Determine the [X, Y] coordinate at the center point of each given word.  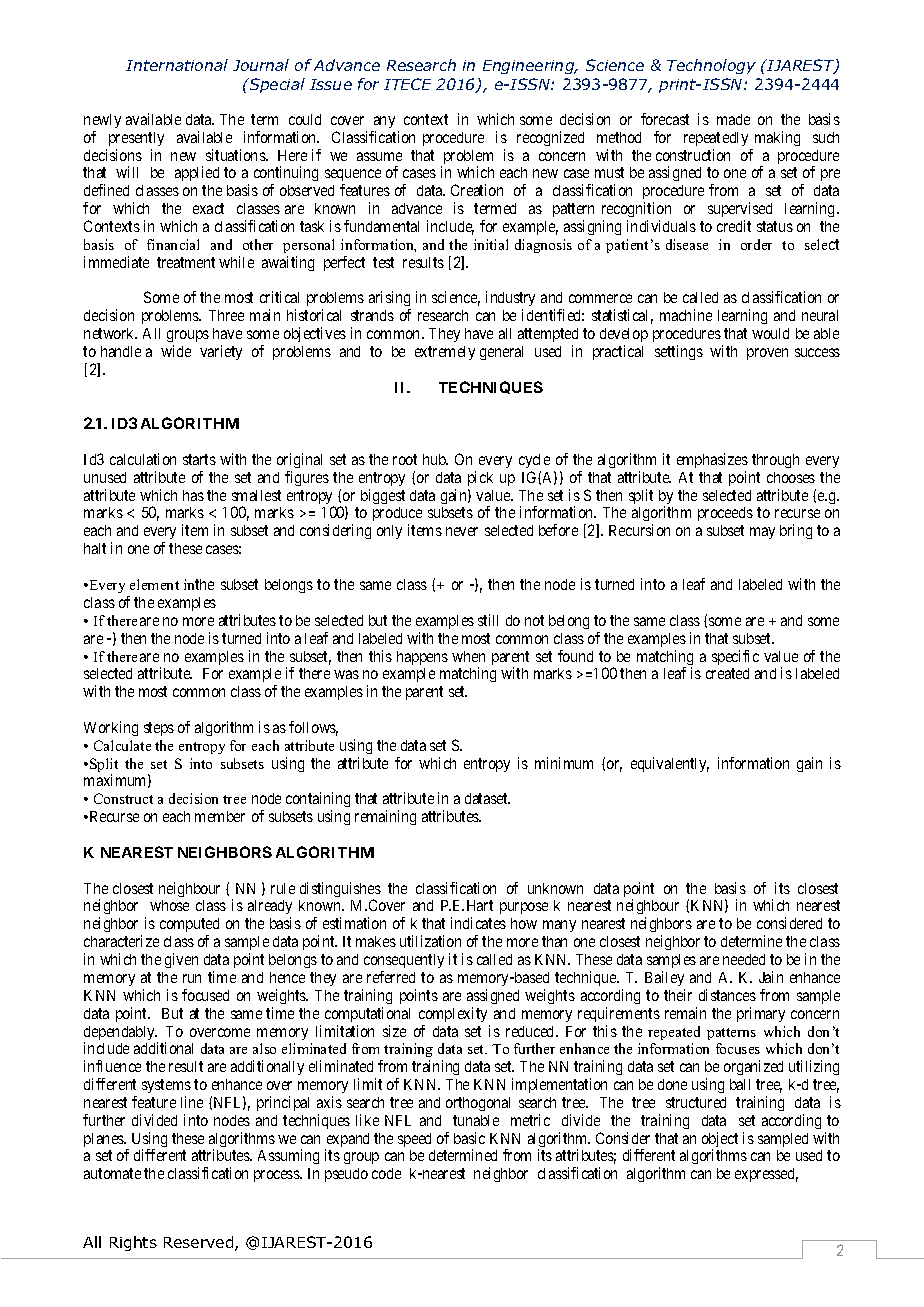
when [468, 656]
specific [735, 657]
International [177, 65]
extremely [445, 353]
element [154, 584]
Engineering [530, 67]
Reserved [200, 1243]
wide [176, 351]
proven [767, 354]
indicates [478, 923]
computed [189, 927]
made [733, 119]
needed [744, 959]
